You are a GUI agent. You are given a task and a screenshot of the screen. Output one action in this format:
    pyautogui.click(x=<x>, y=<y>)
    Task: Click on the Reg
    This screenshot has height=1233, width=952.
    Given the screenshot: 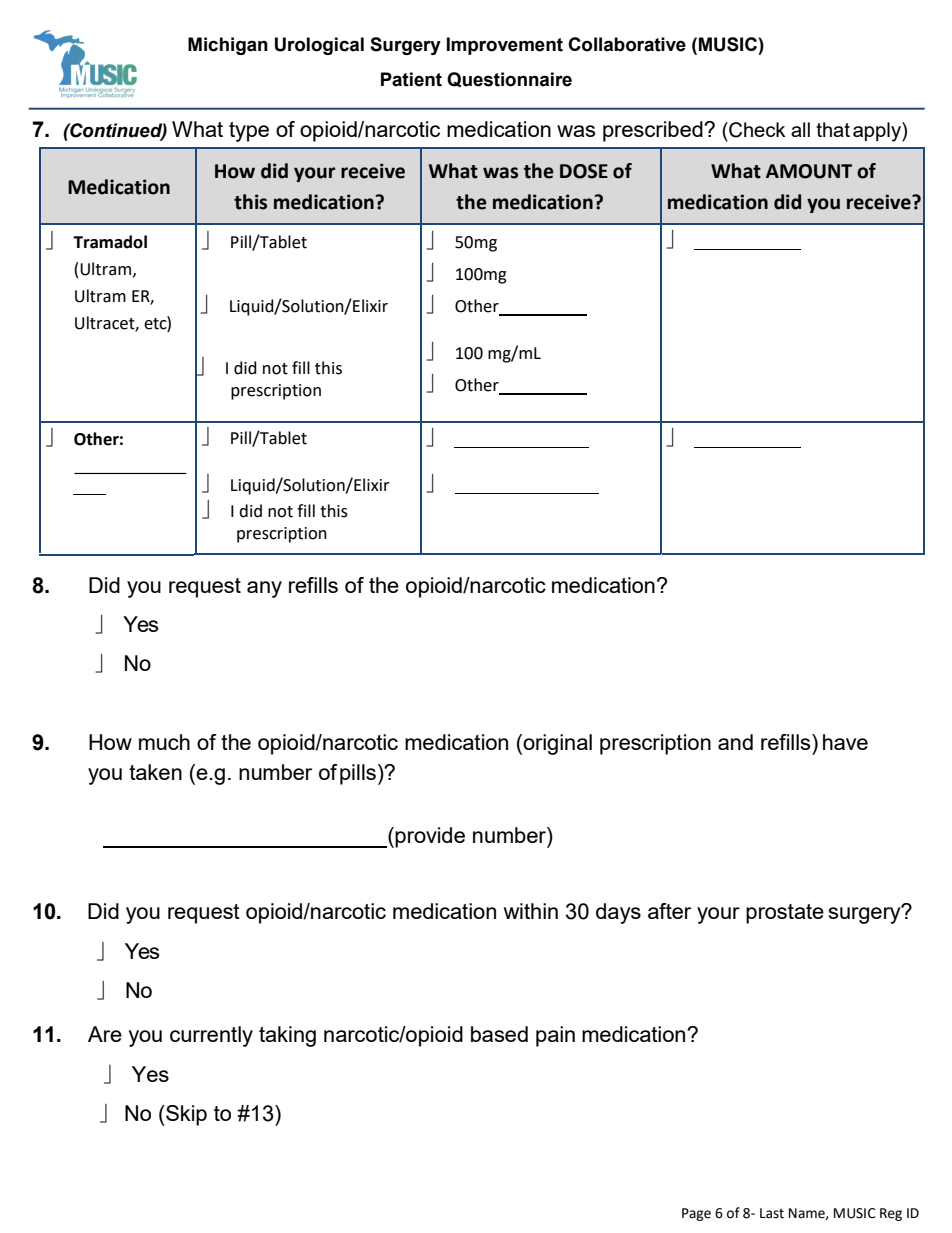 What is the action you would take?
    pyautogui.click(x=891, y=1214)
